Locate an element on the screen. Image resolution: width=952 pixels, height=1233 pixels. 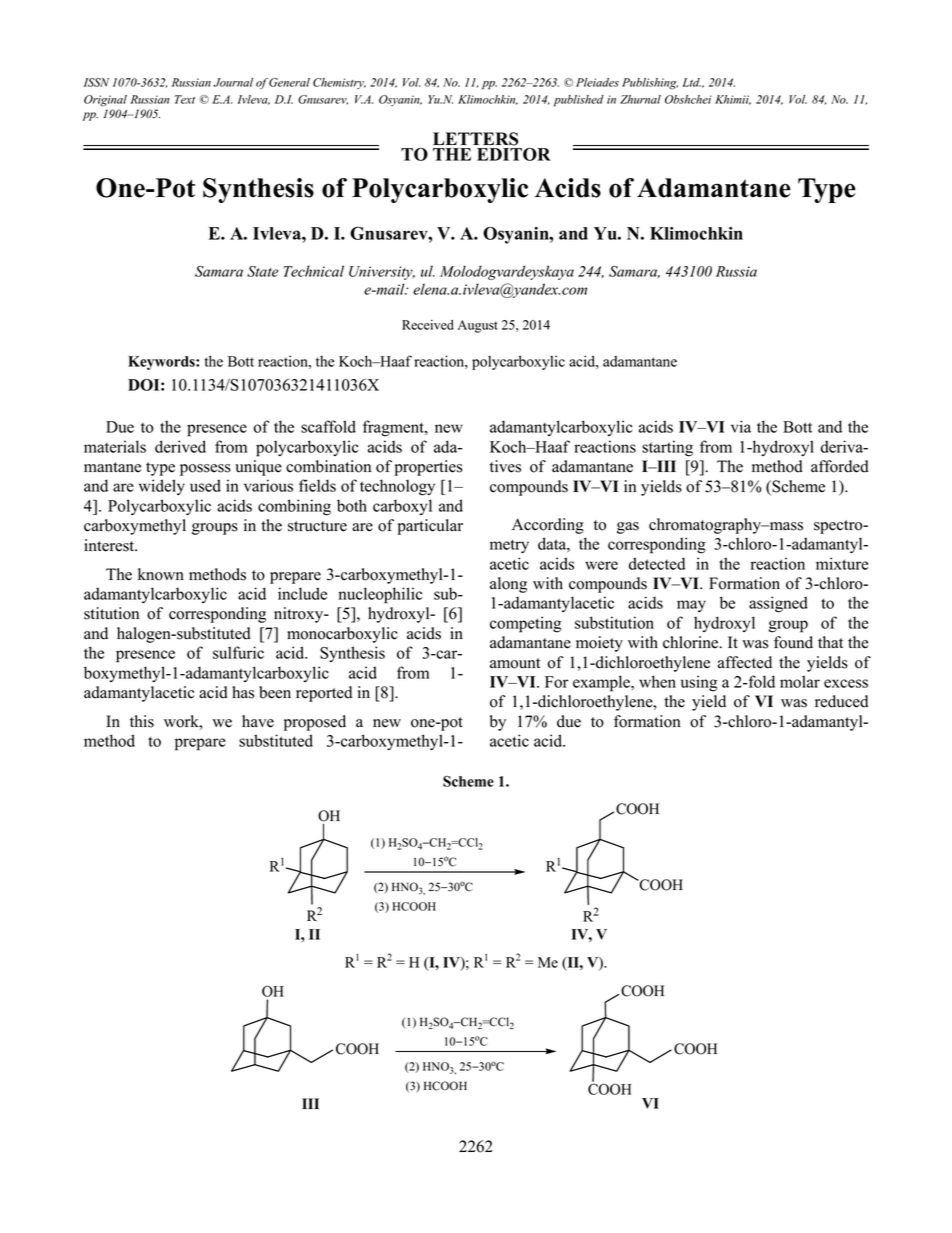
August is located at coordinates (478, 326).
